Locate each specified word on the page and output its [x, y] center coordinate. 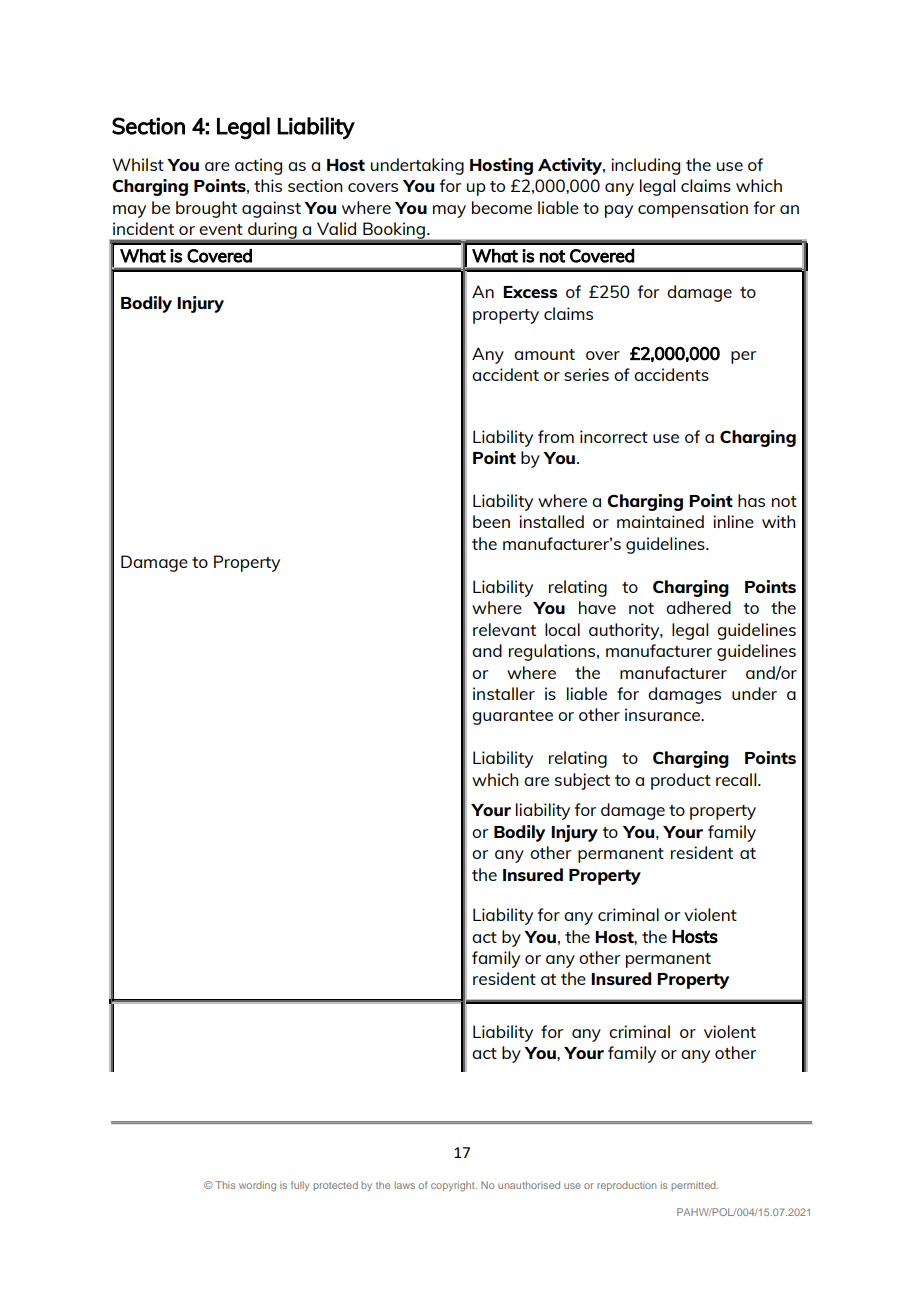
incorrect [614, 436]
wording [257, 1186]
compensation [693, 209]
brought [206, 209]
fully [300, 1186]
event [221, 229]
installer [504, 693]
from [556, 436]
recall [737, 779]
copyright [454, 1186]
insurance [664, 714]
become [502, 207]
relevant [504, 629]
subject [582, 781]
